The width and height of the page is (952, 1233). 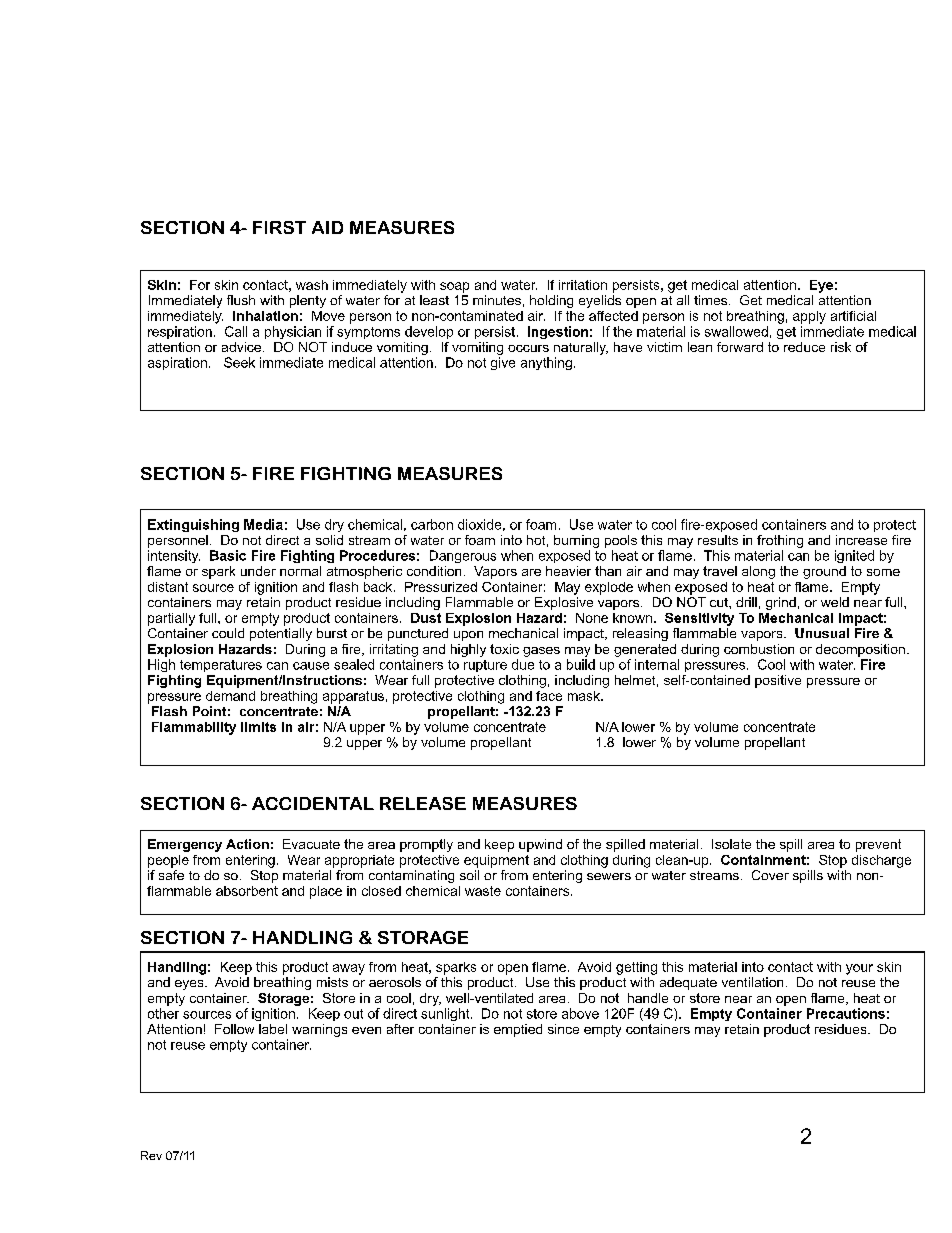 What do you see at coordinates (504, 649) in the page?
I see `toxic` at bounding box center [504, 649].
